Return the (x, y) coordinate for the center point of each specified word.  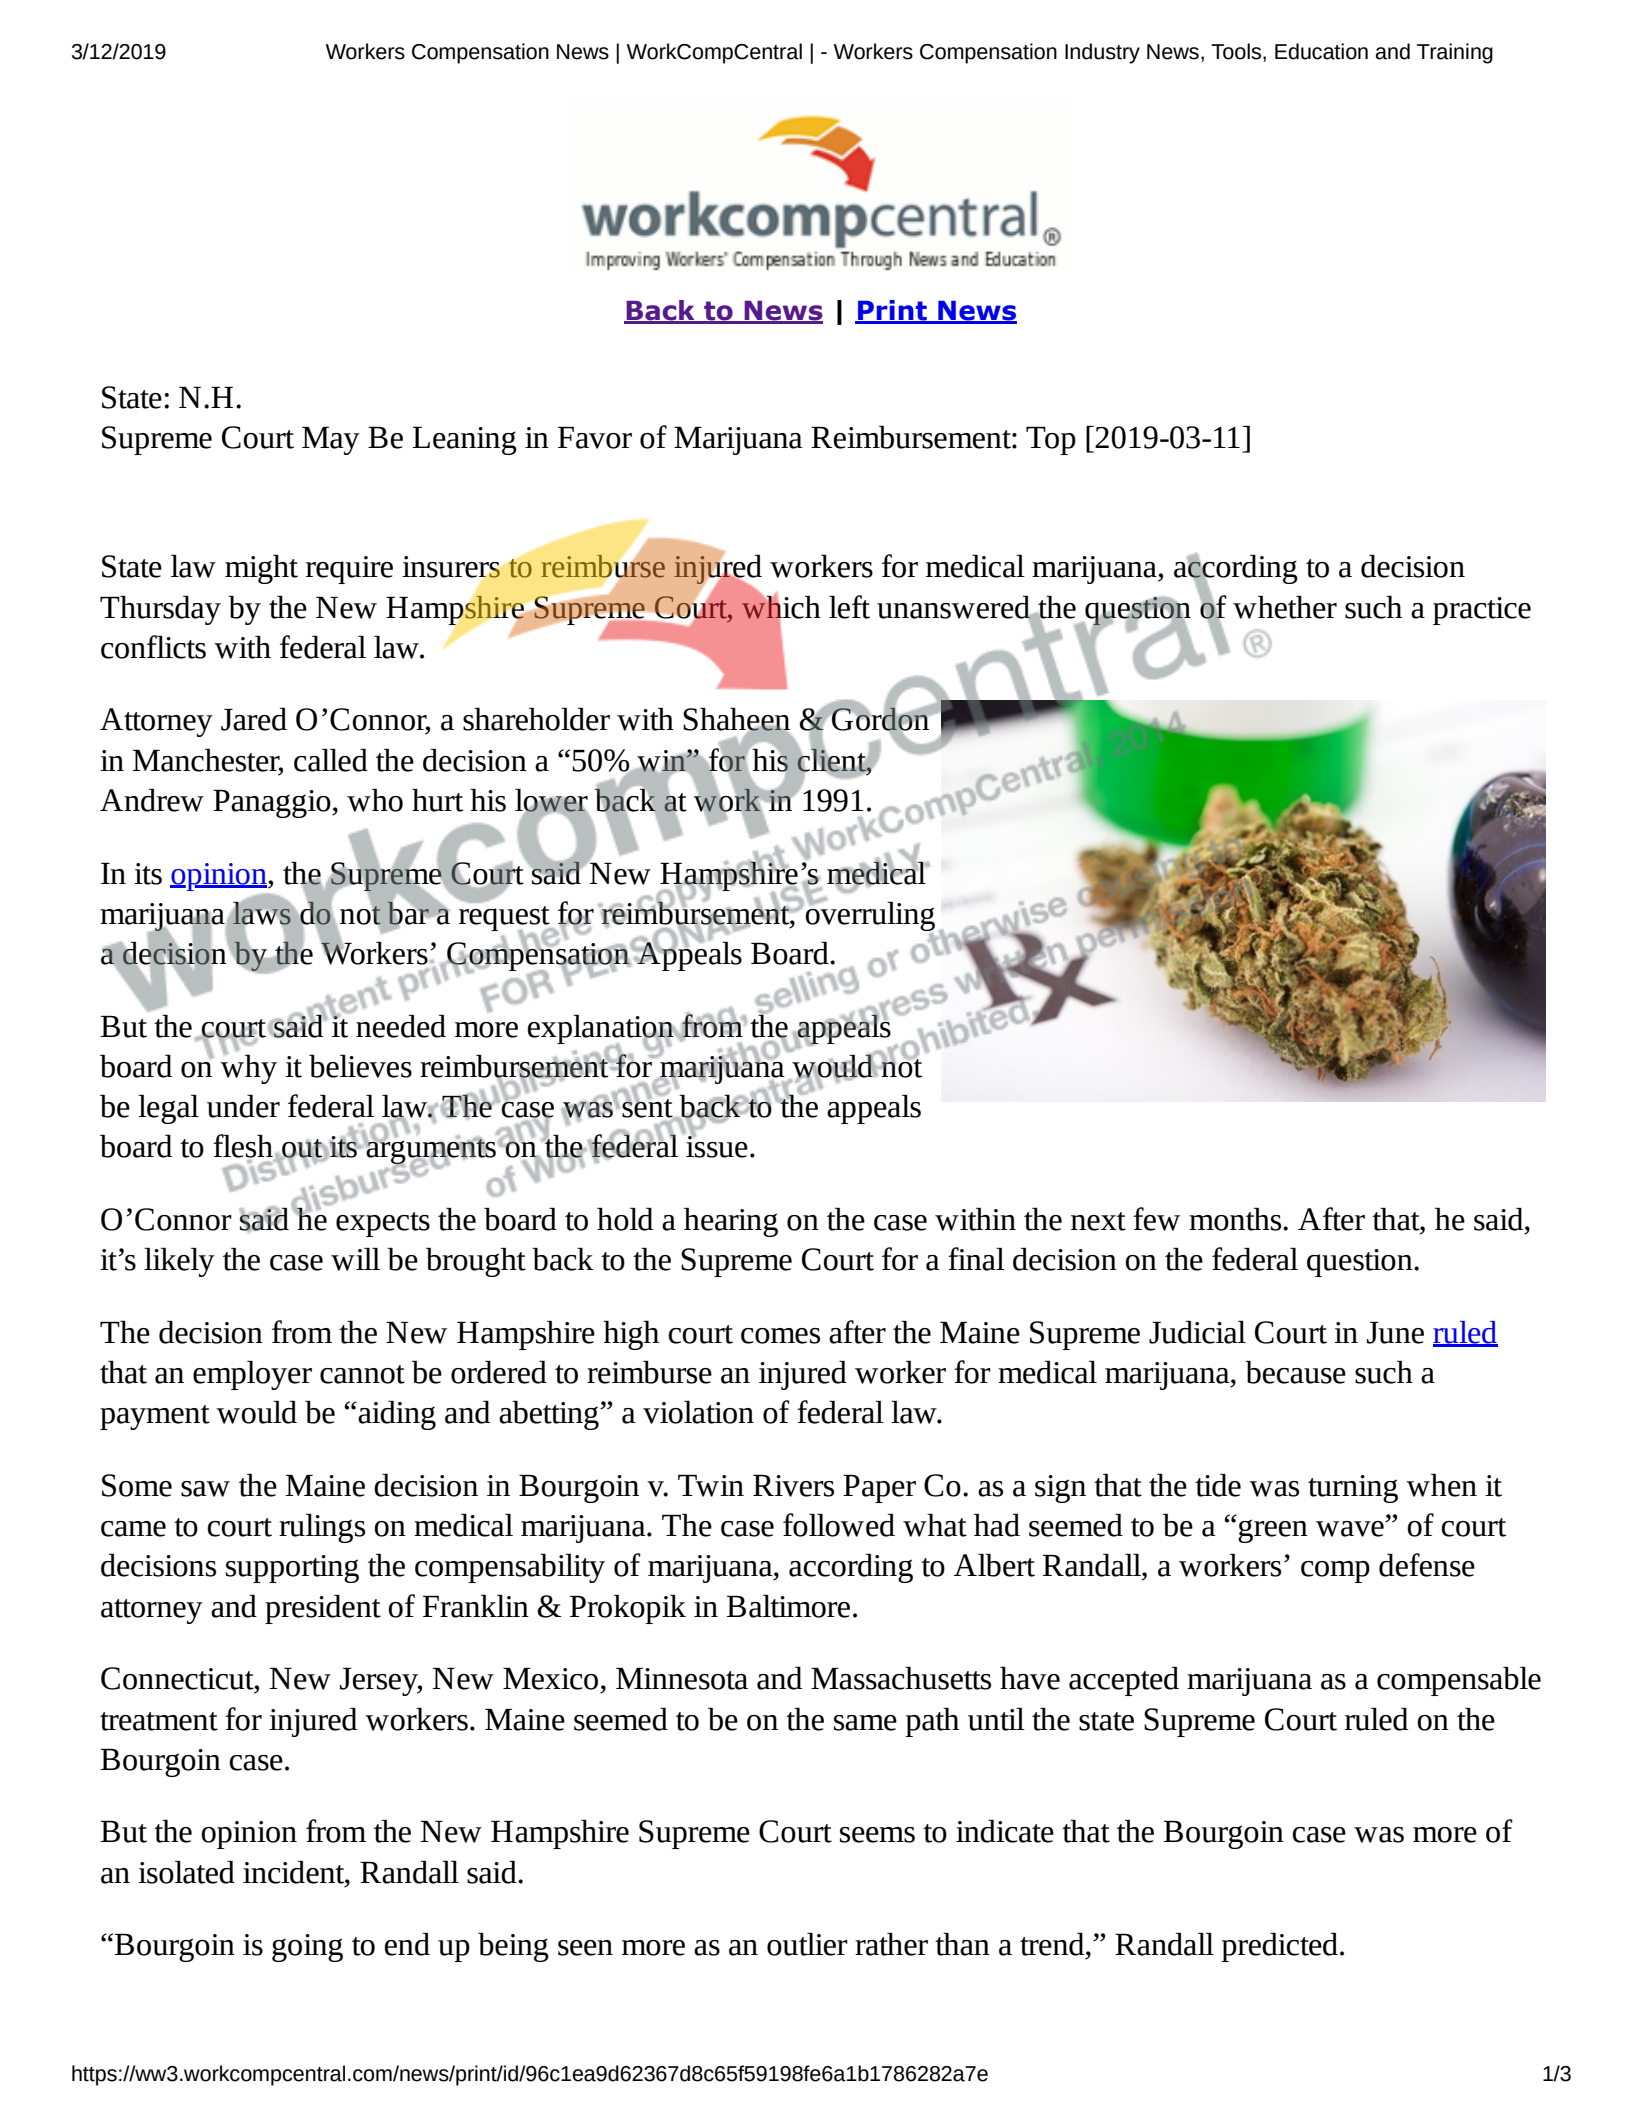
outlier (807, 1944)
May (331, 441)
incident (295, 1872)
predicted (1280, 1947)
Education (1321, 51)
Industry (1102, 53)
